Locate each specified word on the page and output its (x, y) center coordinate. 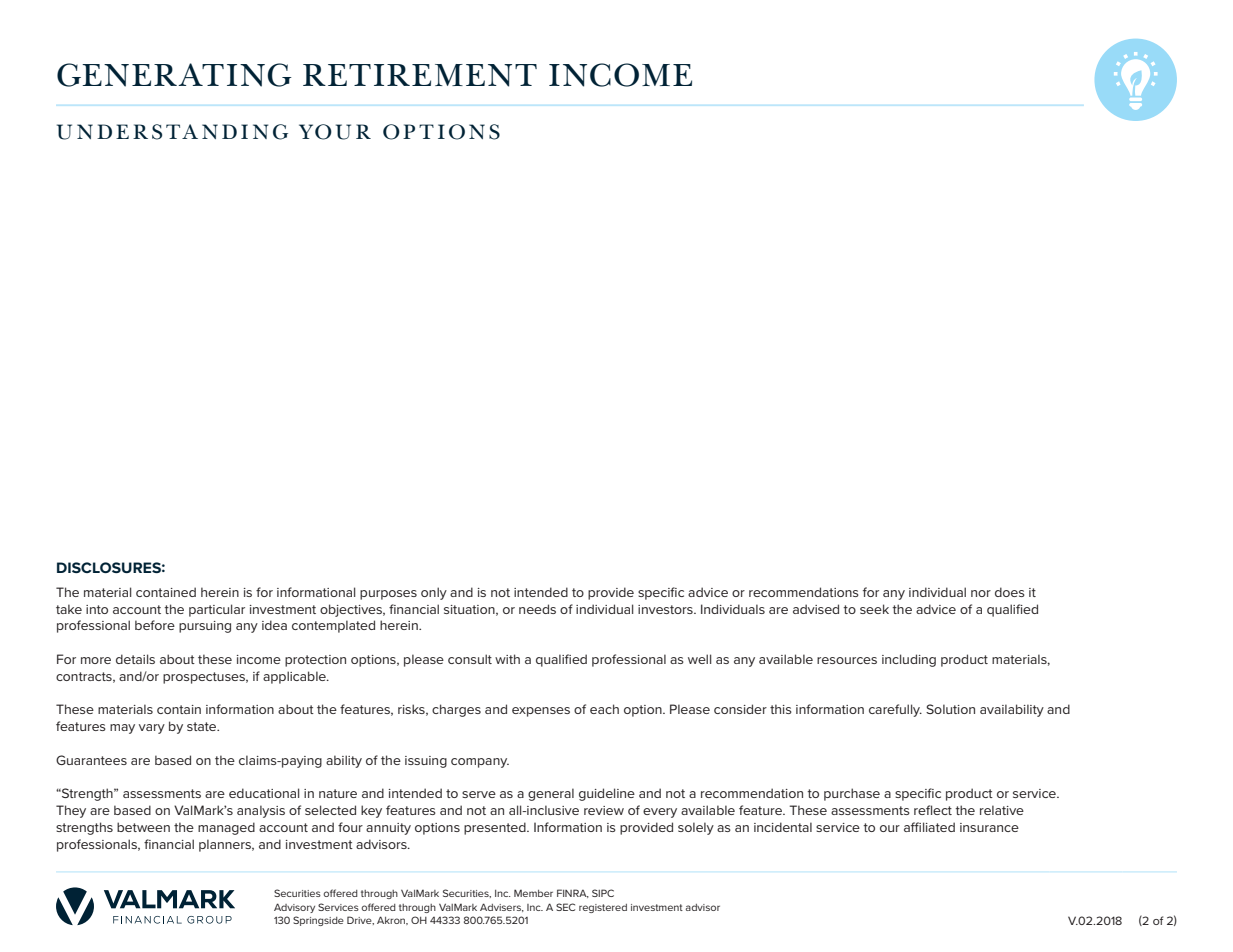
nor (981, 593)
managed (226, 828)
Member (533, 893)
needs (537, 609)
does (1010, 592)
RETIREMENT (420, 75)
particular (217, 610)
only (434, 593)
